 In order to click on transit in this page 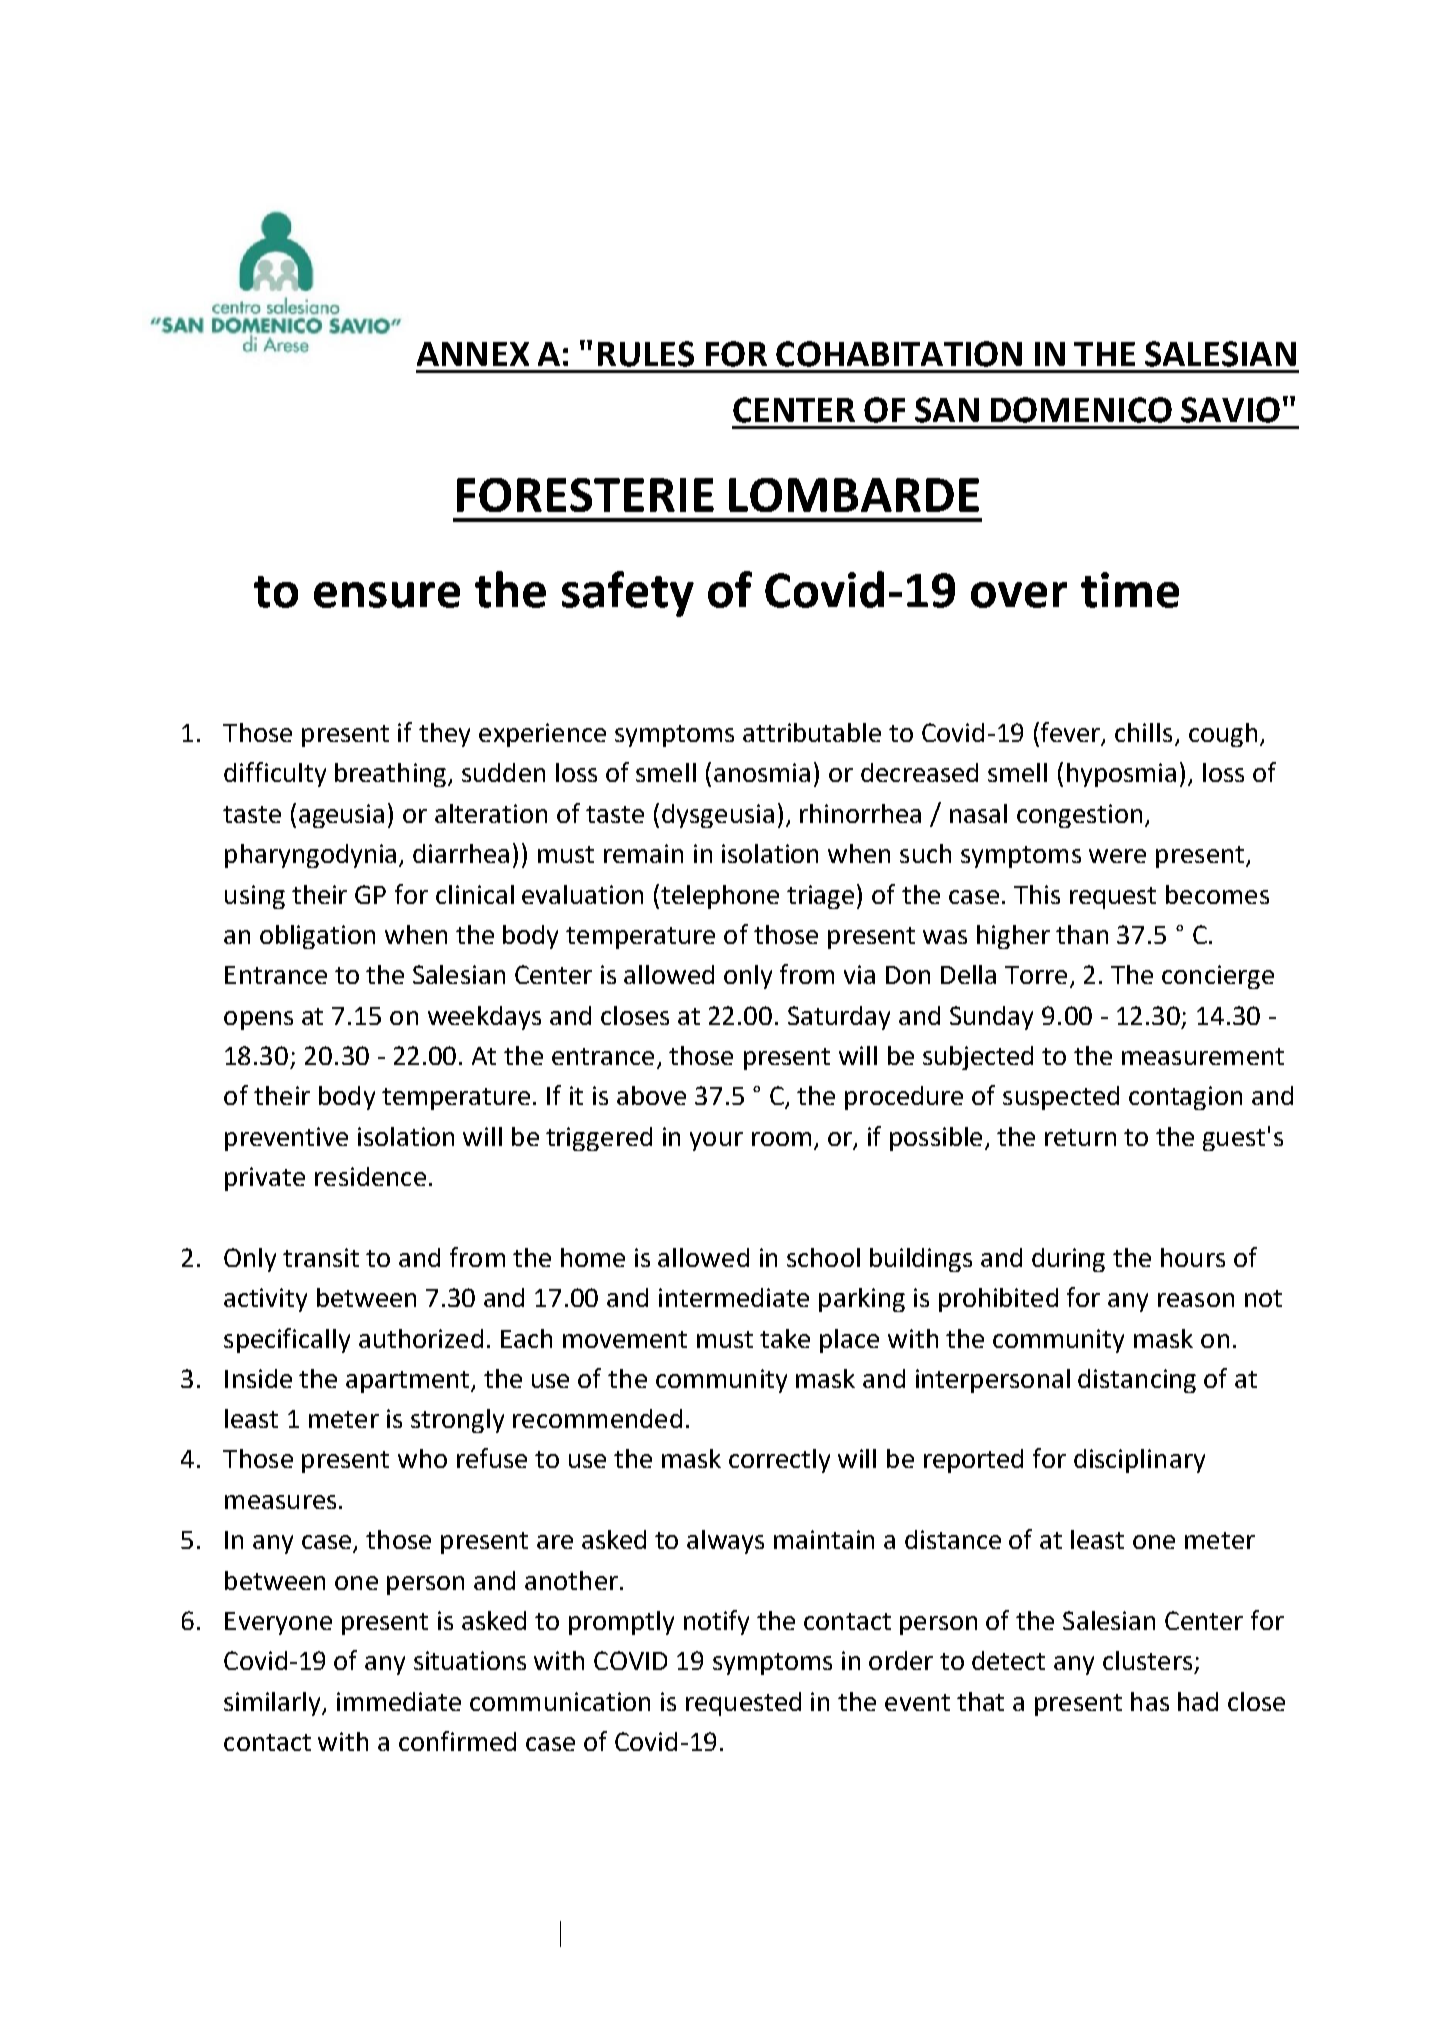, I will do `click(321, 1257)`.
